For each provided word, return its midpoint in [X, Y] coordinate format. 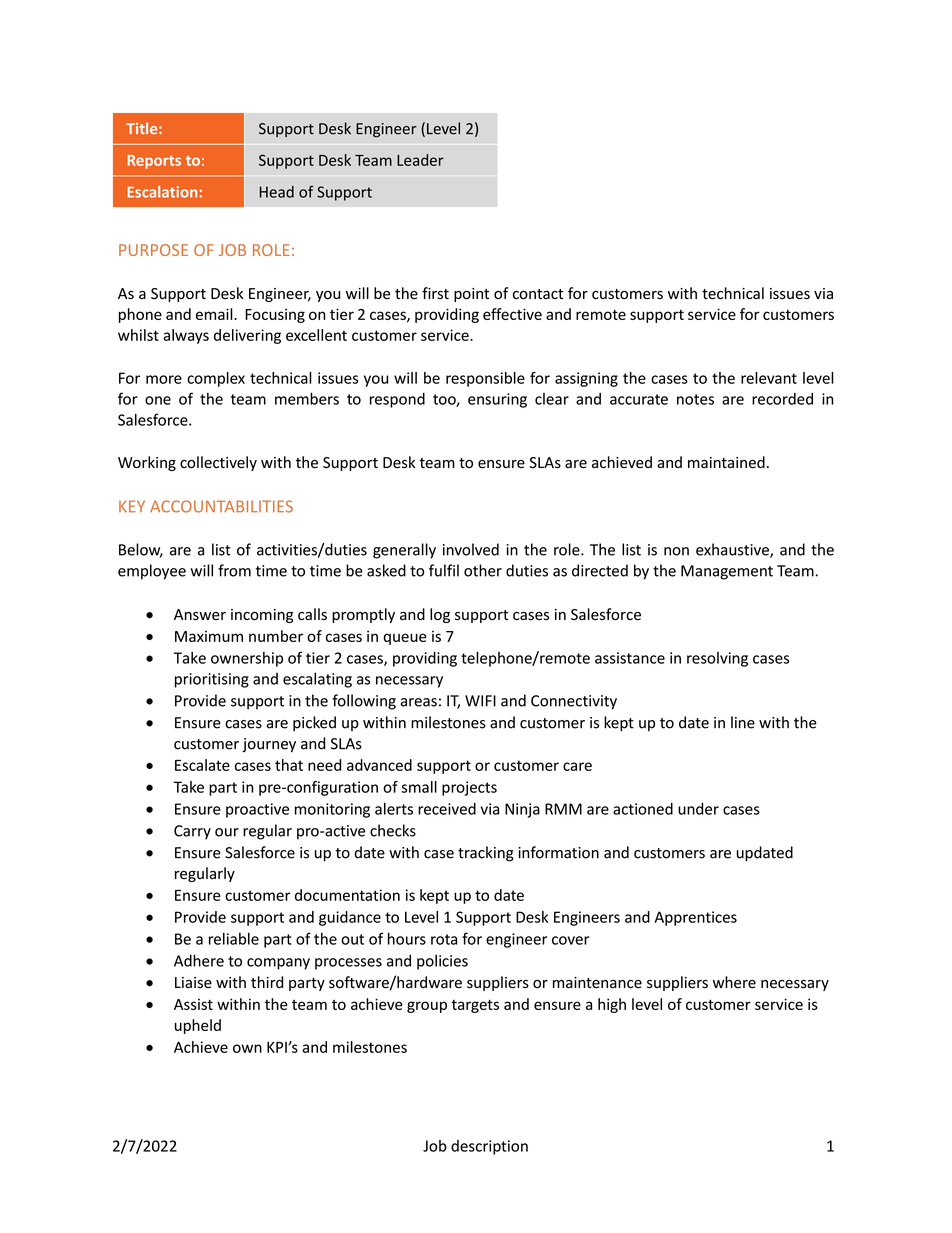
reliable [234, 939]
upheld [198, 1026]
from [234, 570]
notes [695, 399]
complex [216, 379]
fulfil [444, 570]
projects [469, 788]
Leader [420, 160]
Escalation [163, 192]
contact [538, 294]
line [743, 722]
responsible [485, 379]
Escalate [202, 765]
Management [727, 572]
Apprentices [695, 918]
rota [444, 939]
